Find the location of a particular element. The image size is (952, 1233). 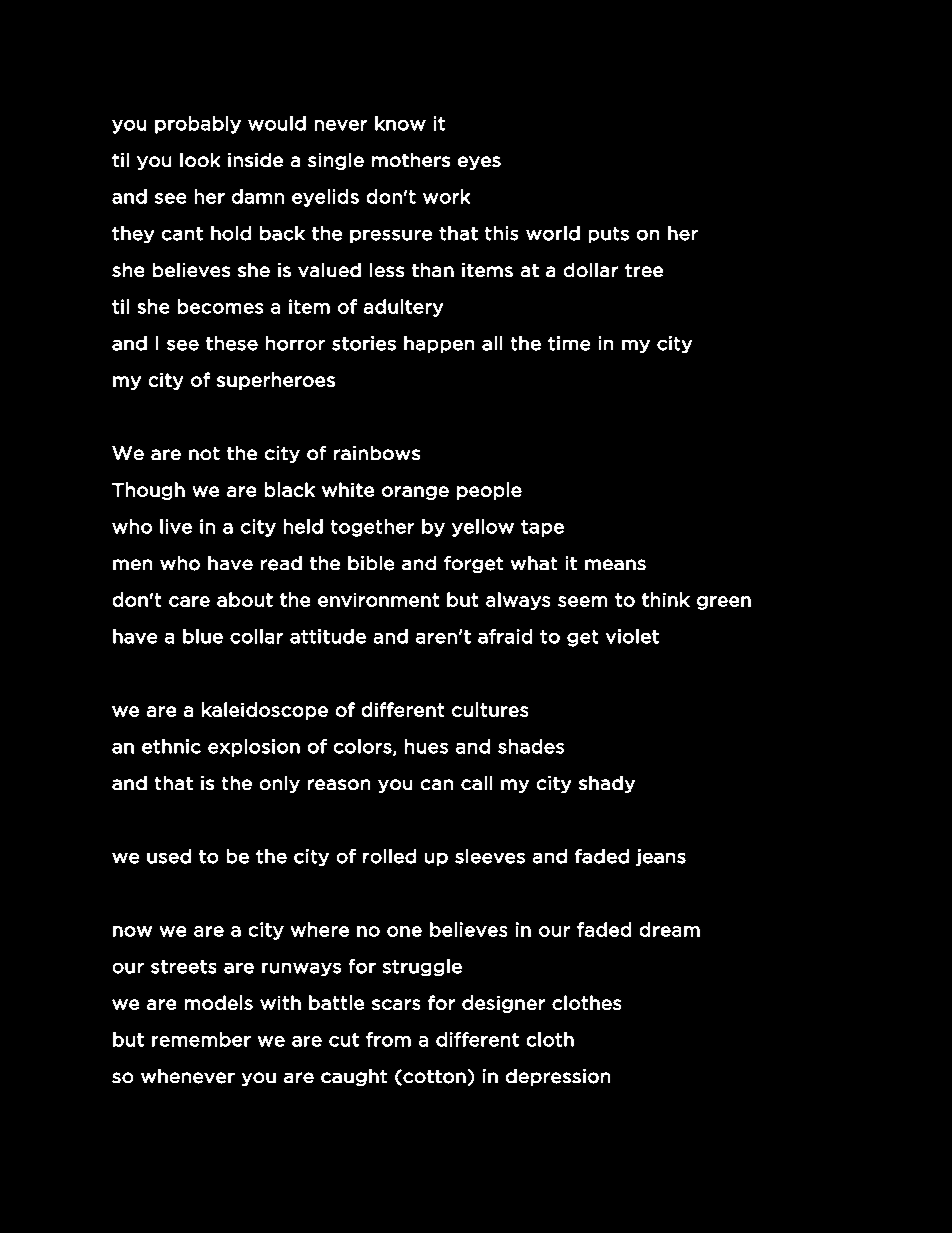

these is located at coordinates (232, 343).
